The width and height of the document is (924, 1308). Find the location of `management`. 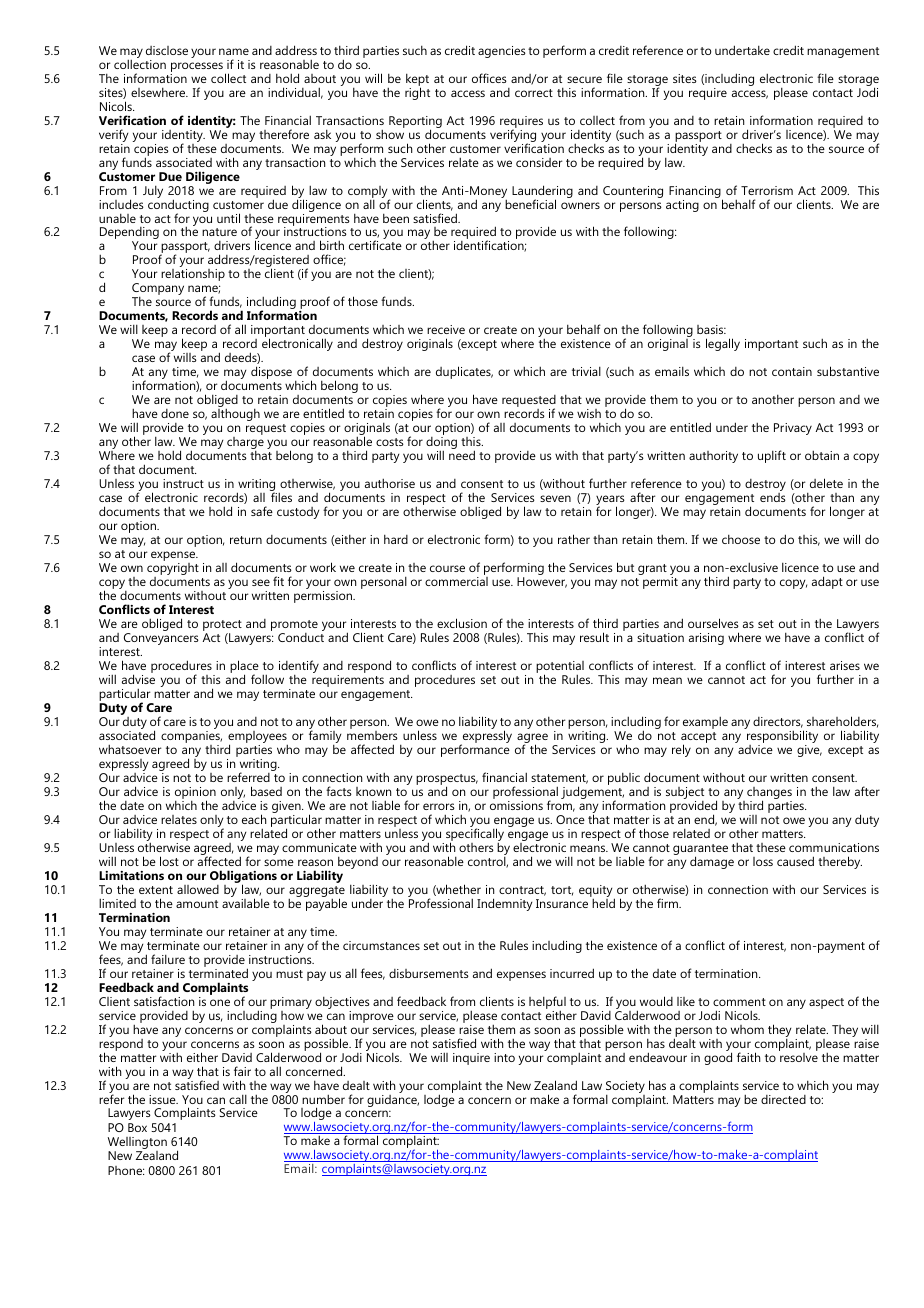

management is located at coordinates (843, 52).
